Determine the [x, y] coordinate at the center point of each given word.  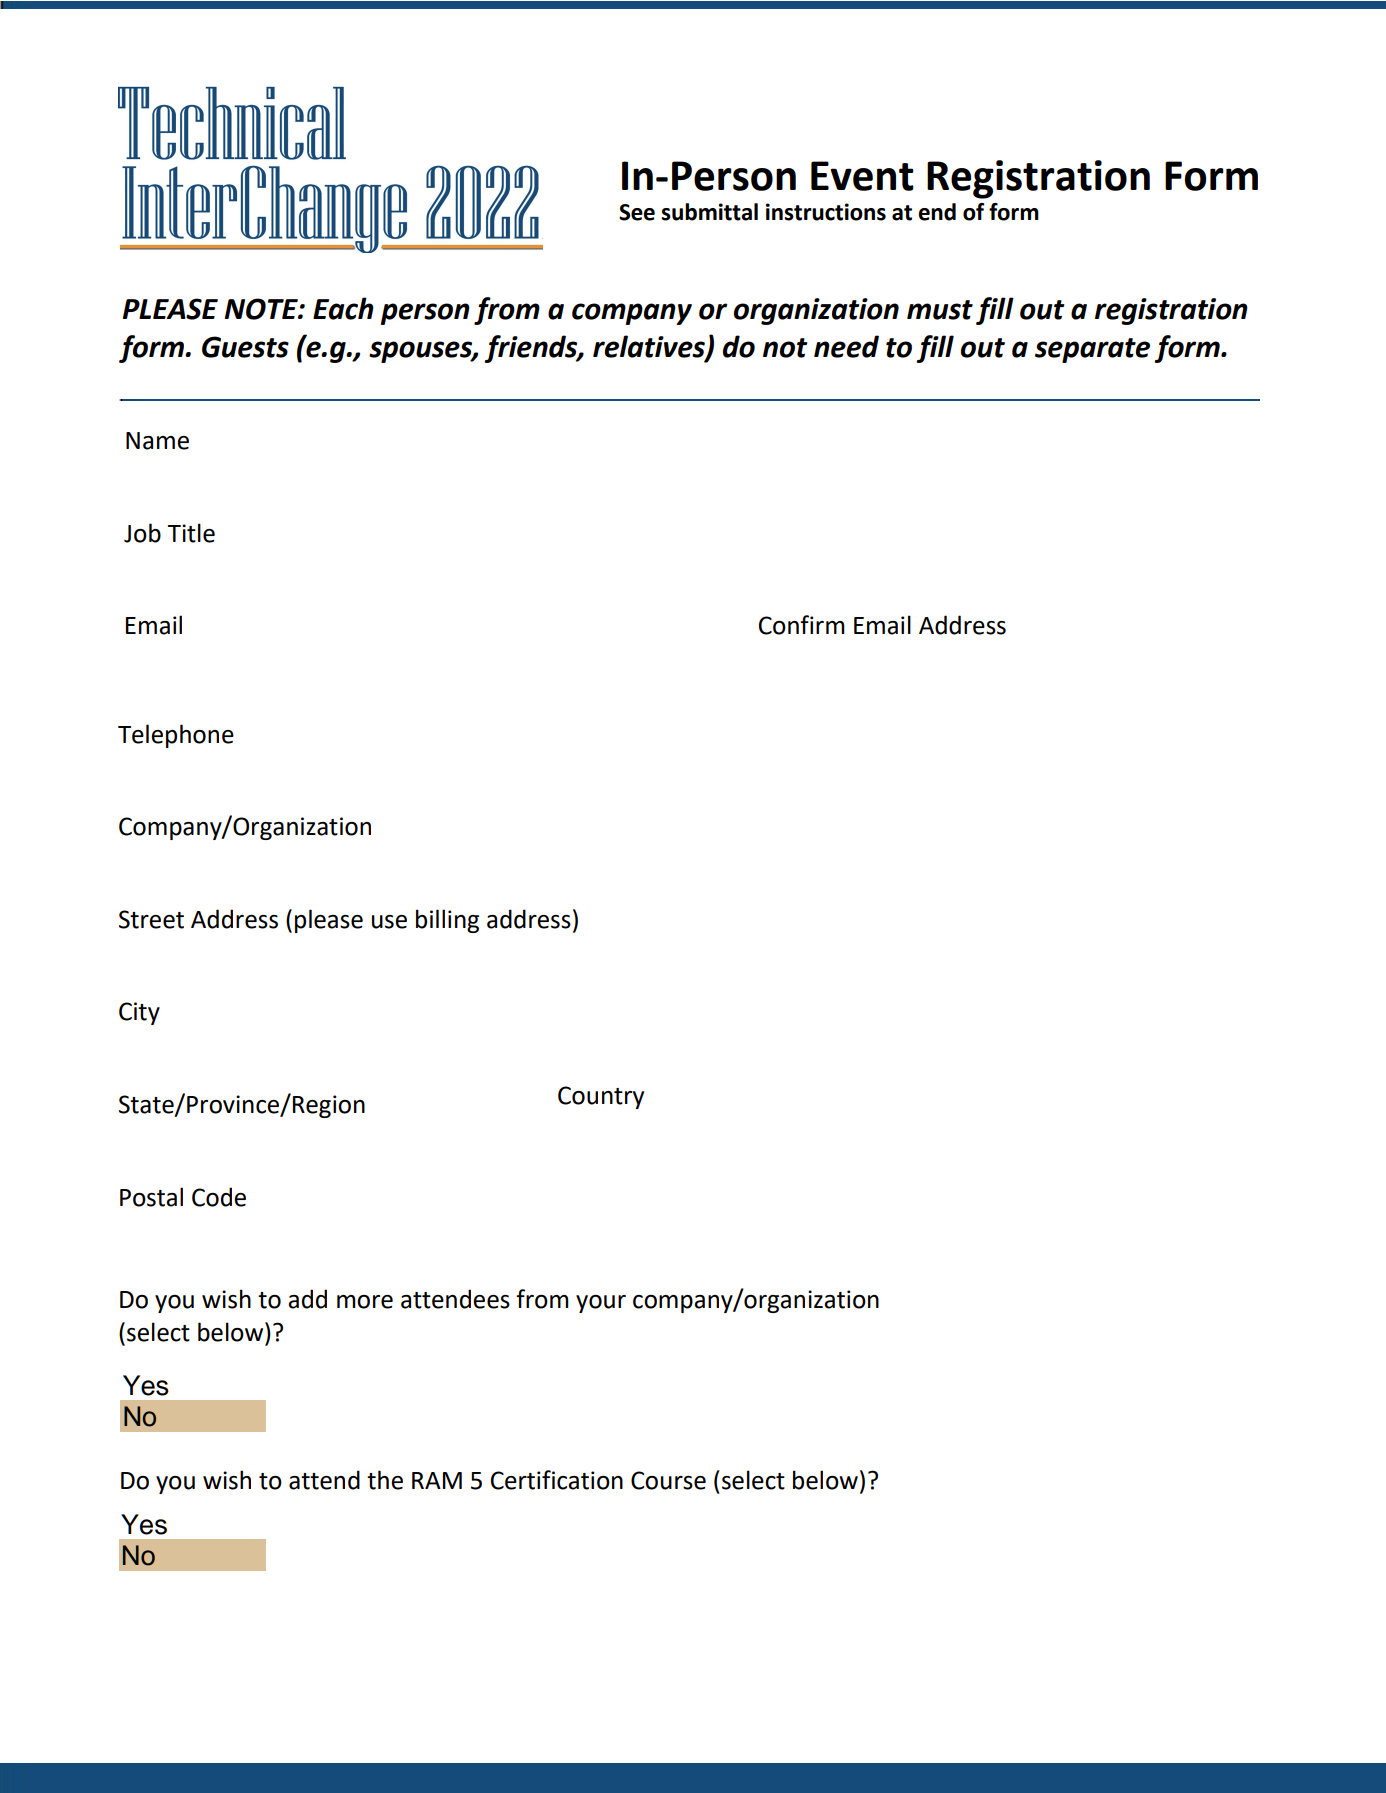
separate [1092, 350]
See [637, 212]
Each [343, 308]
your [601, 1304]
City [139, 1013]
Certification [557, 1480]
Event [862, 176]
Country [601, 1097]
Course [668, 1480]
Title [191, 533]
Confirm [802, 625]
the [385, 1480]
